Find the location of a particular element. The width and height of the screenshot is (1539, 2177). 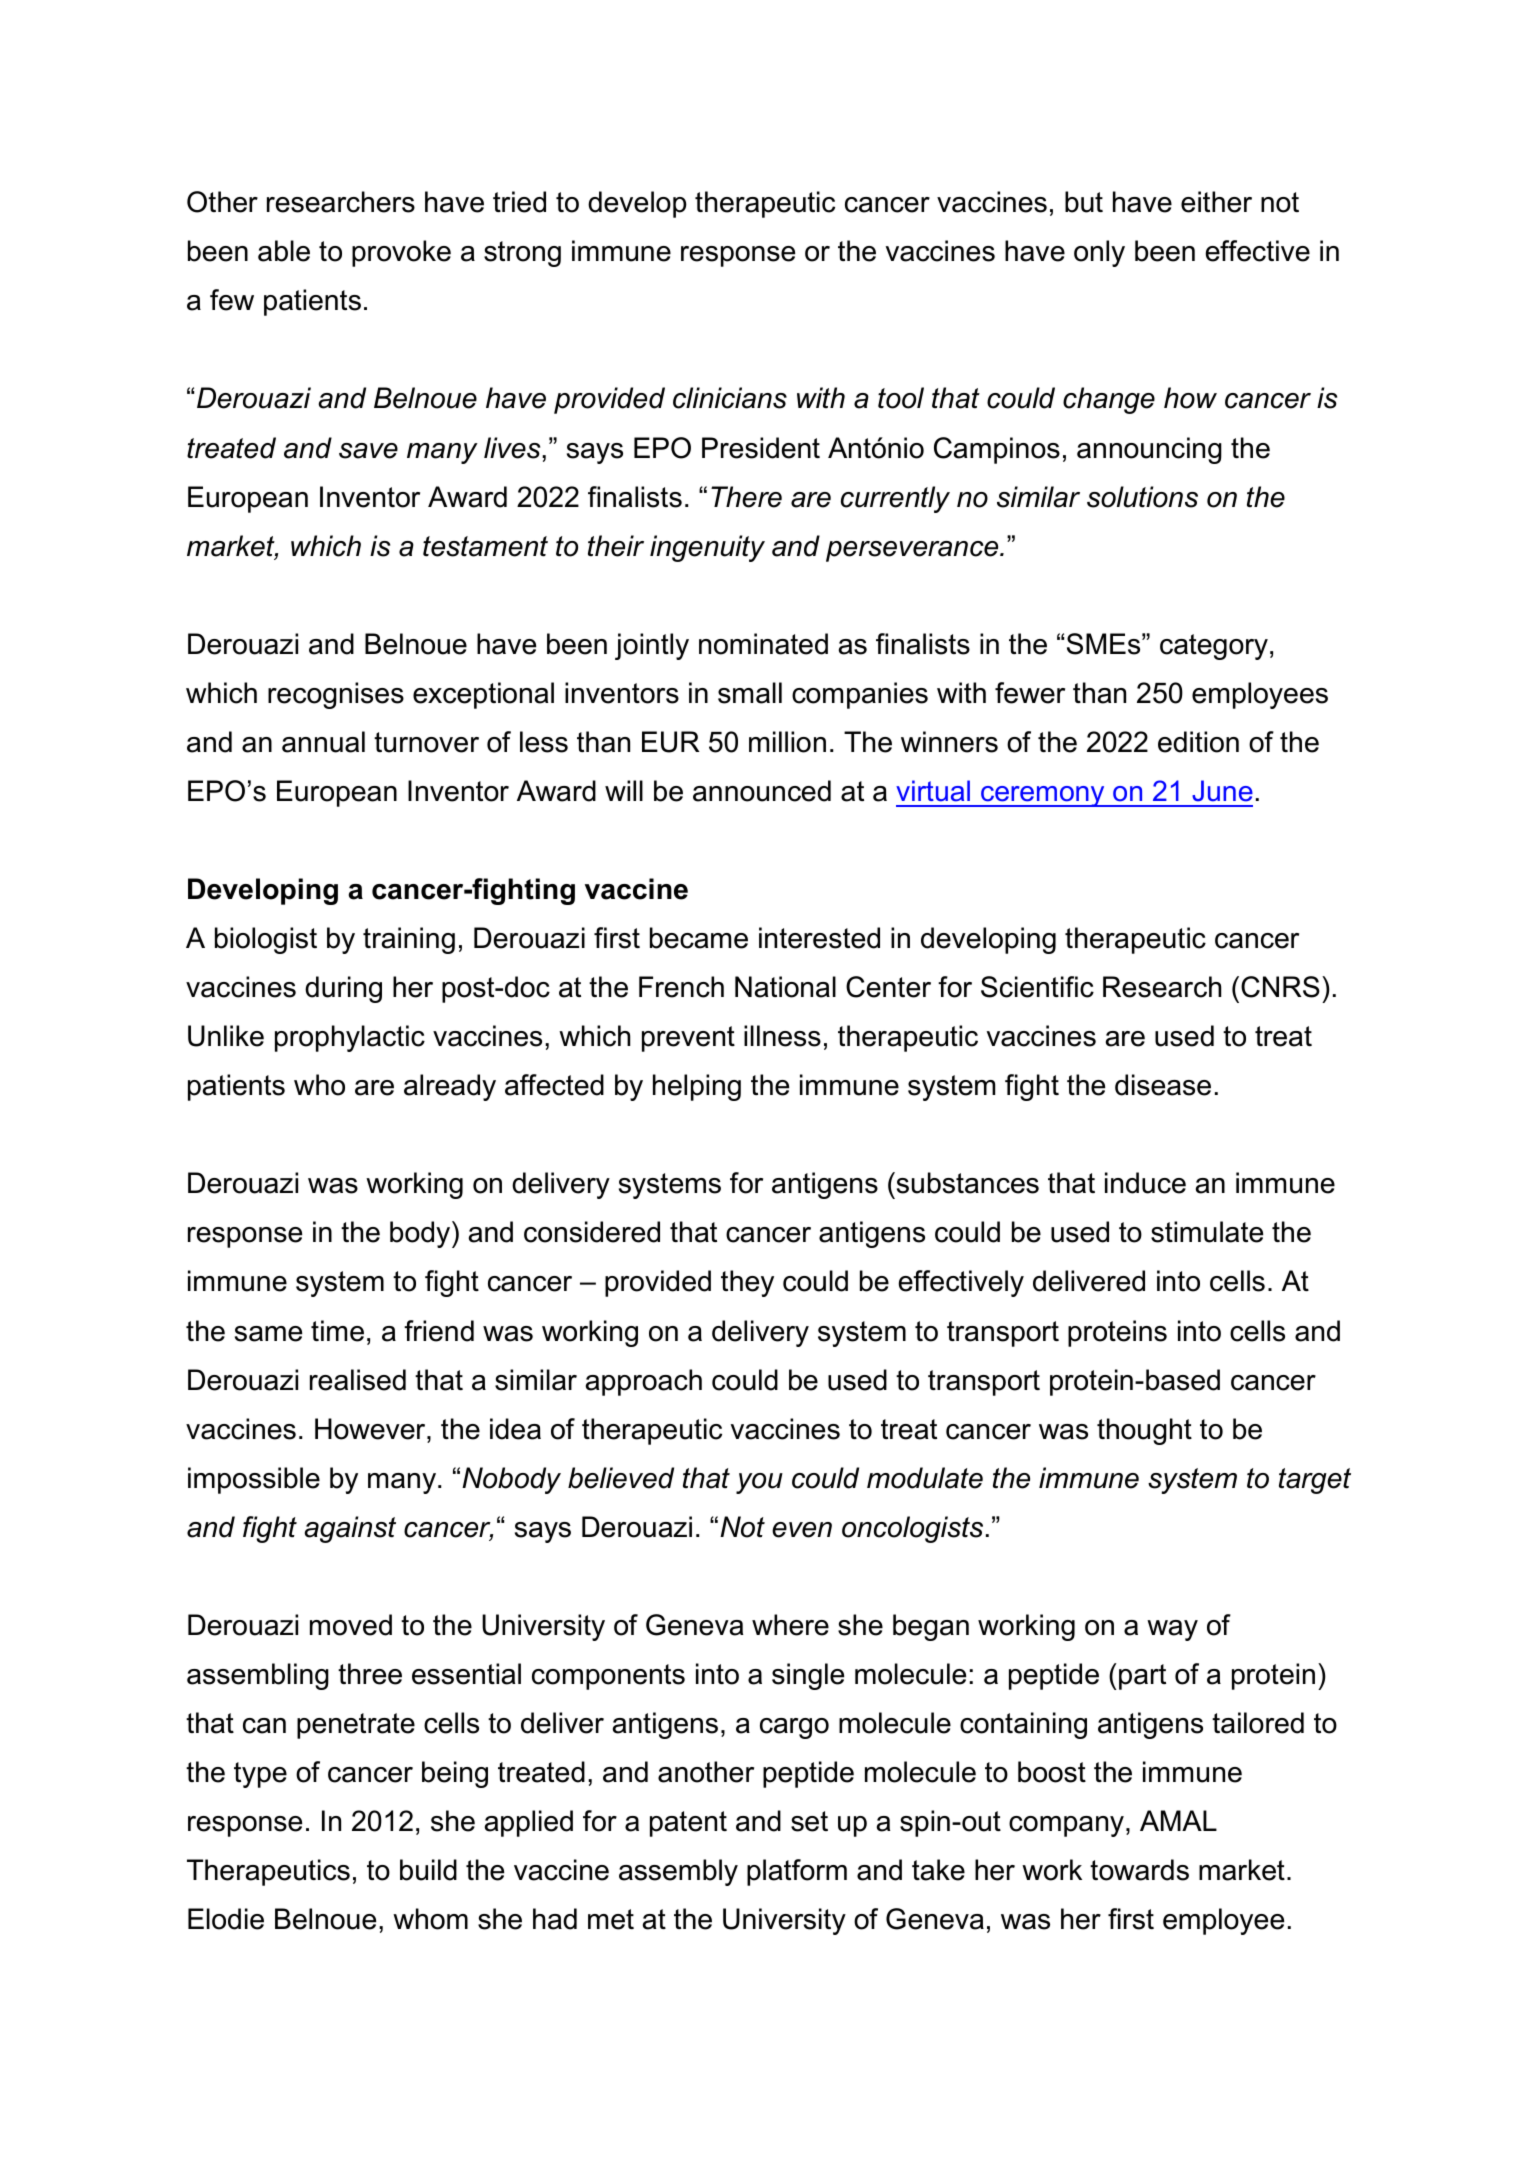

platform is located at coordinates (797, 1872).
